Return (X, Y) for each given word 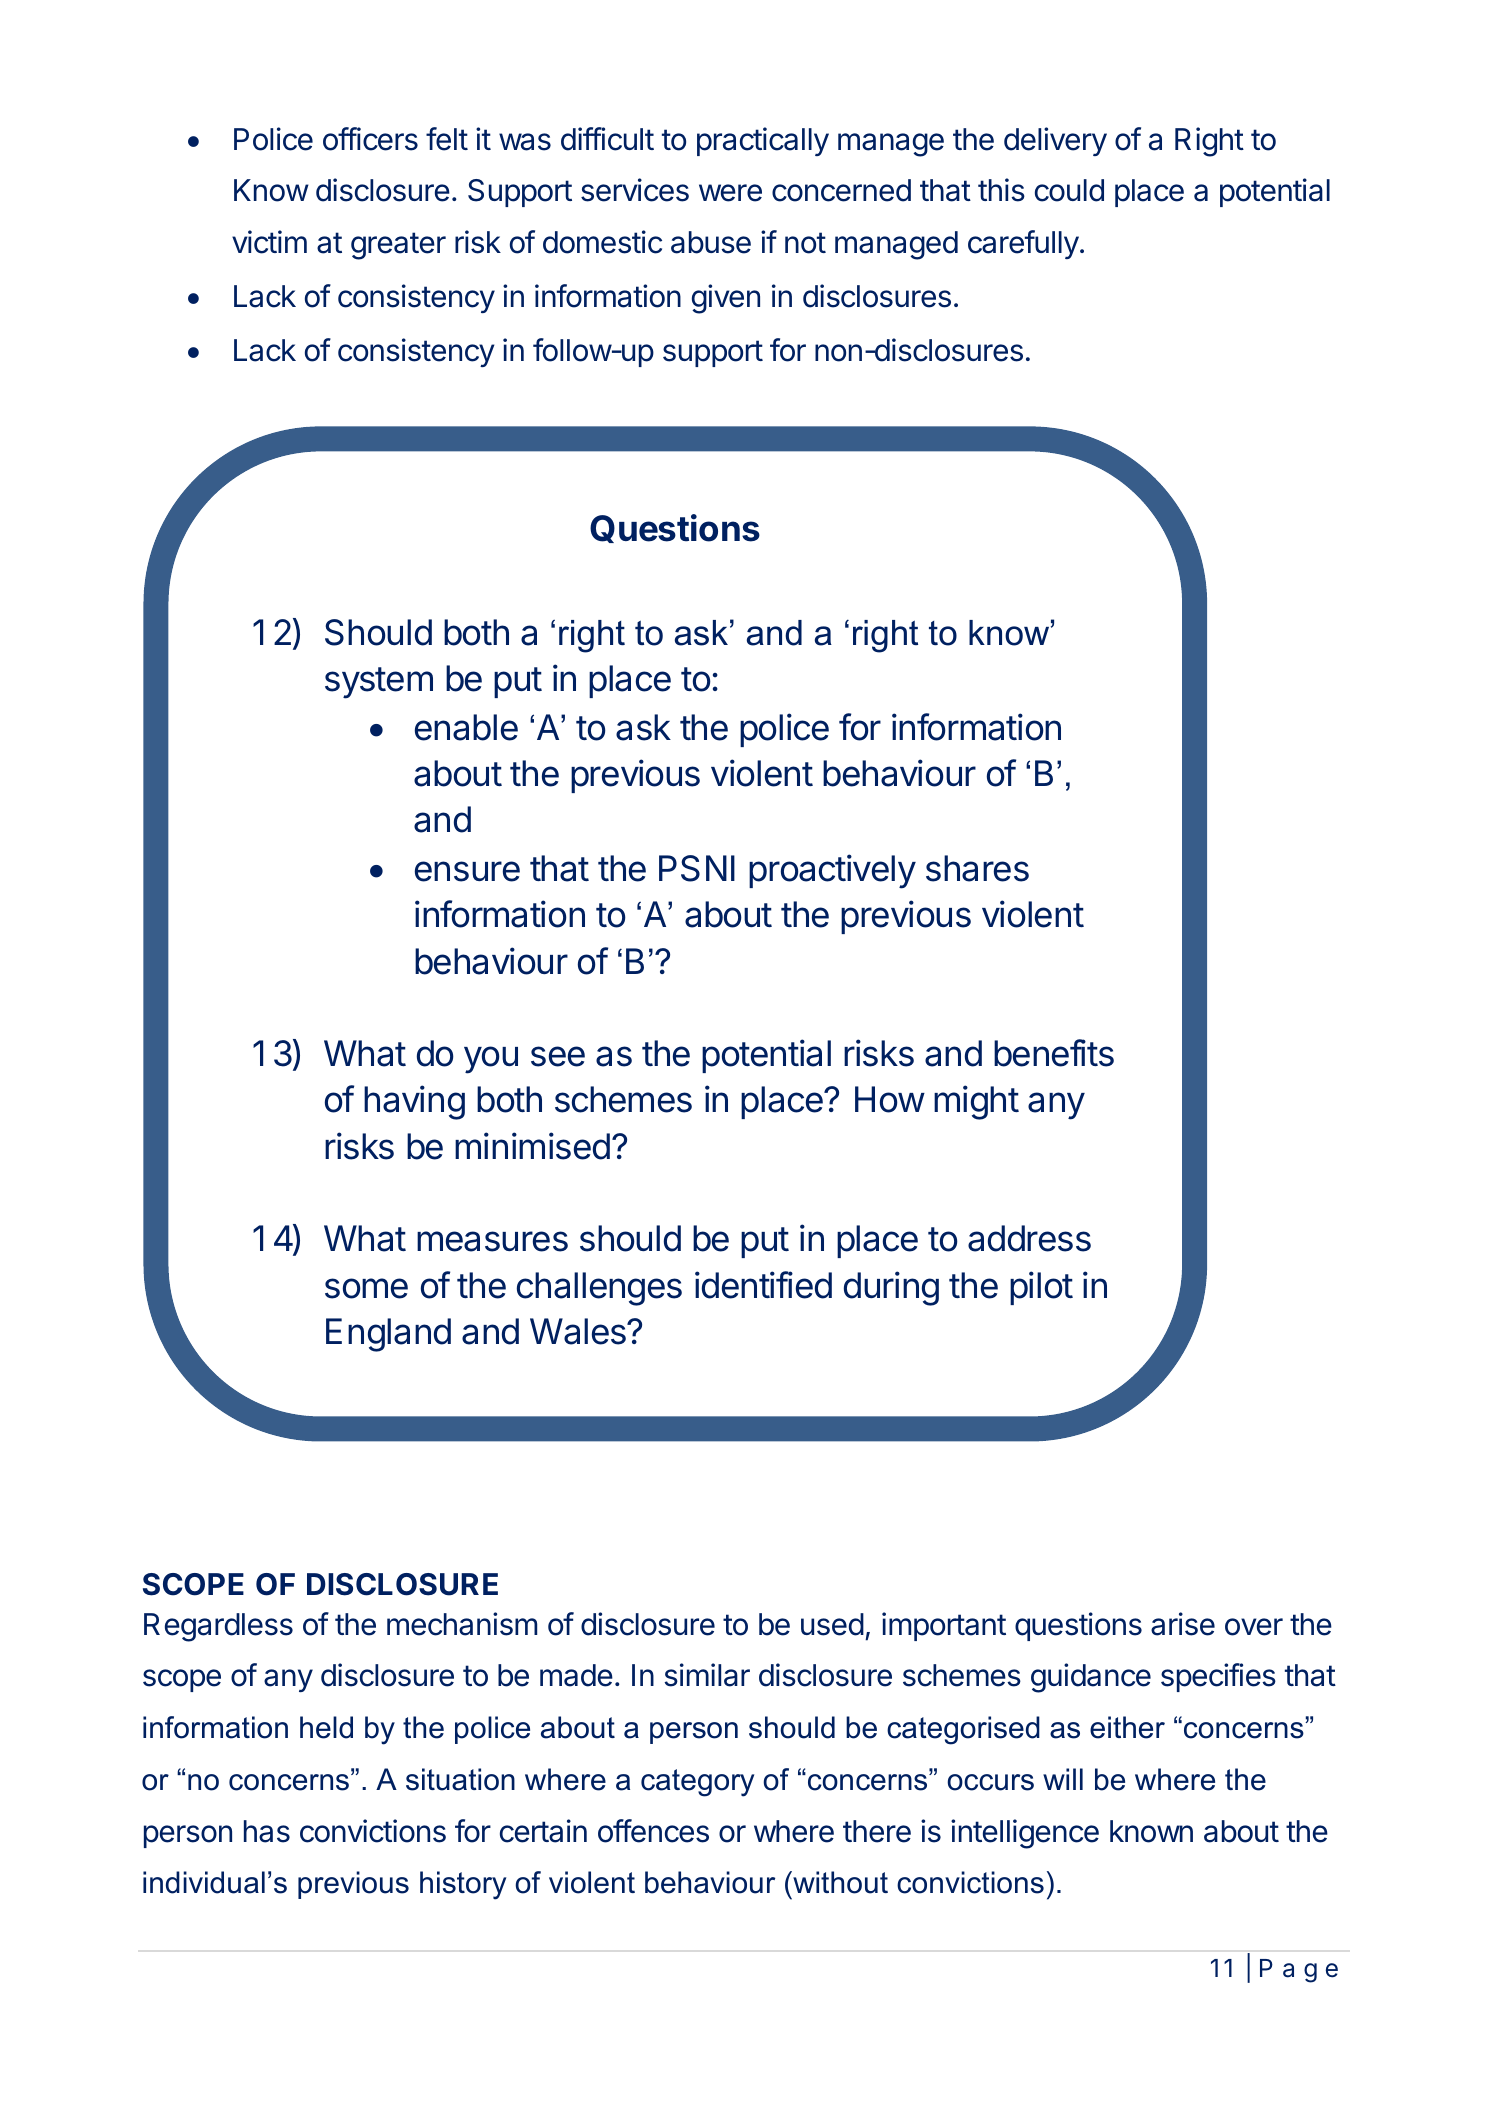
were (730, 193)
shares (977, 868)
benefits (1054, 1053)
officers (370, 139)
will (1063, 1779)
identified (763, 1285)
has (267, 1831)
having (414, 1102)
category (697, 1783)
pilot (1041, 1288)
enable (466, 727)
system (379, 683)
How (890, 1099)
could (1069, 190)
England (388, 1335)
